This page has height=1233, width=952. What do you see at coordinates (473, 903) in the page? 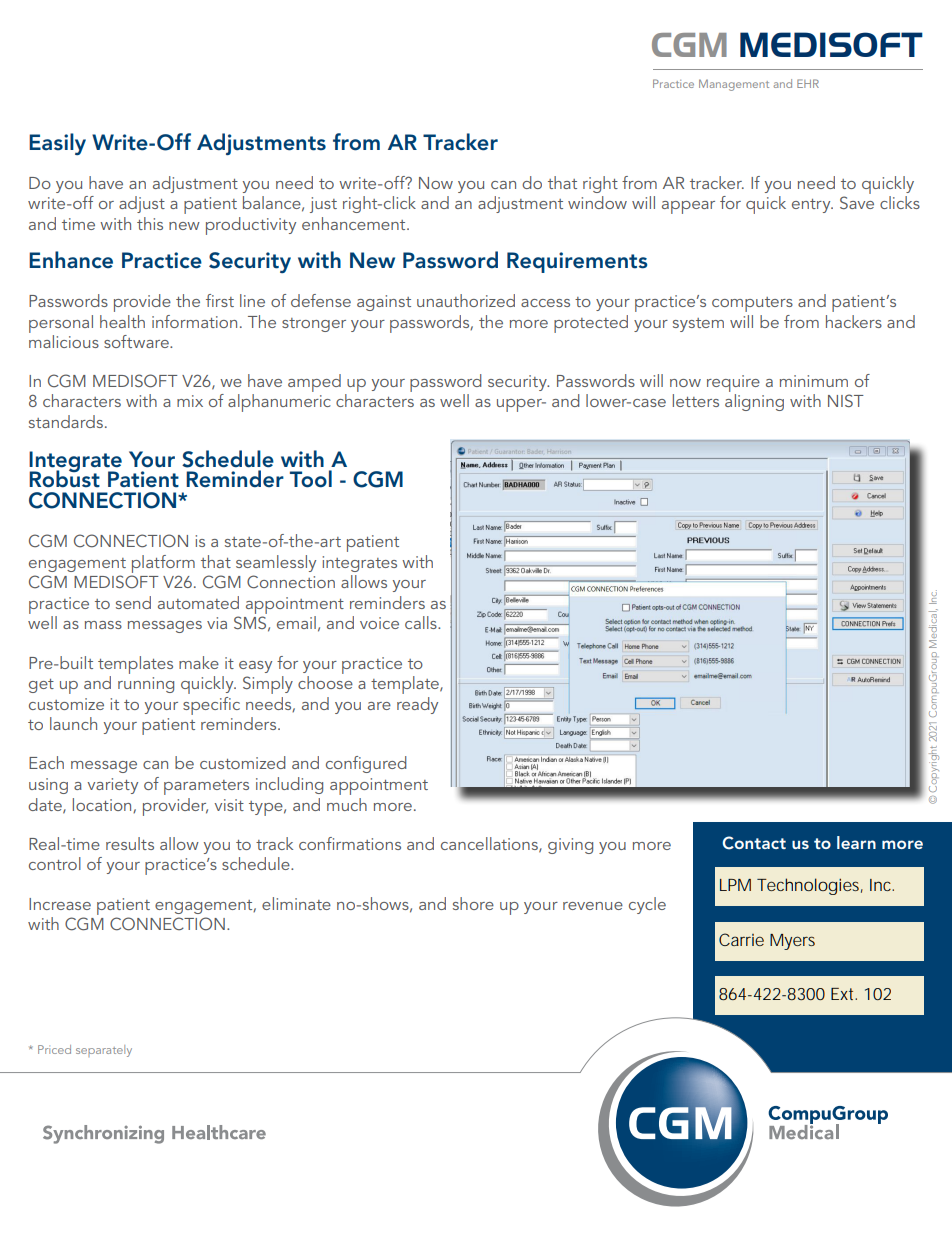
I see `shore` at bounding box center [473, 903].
